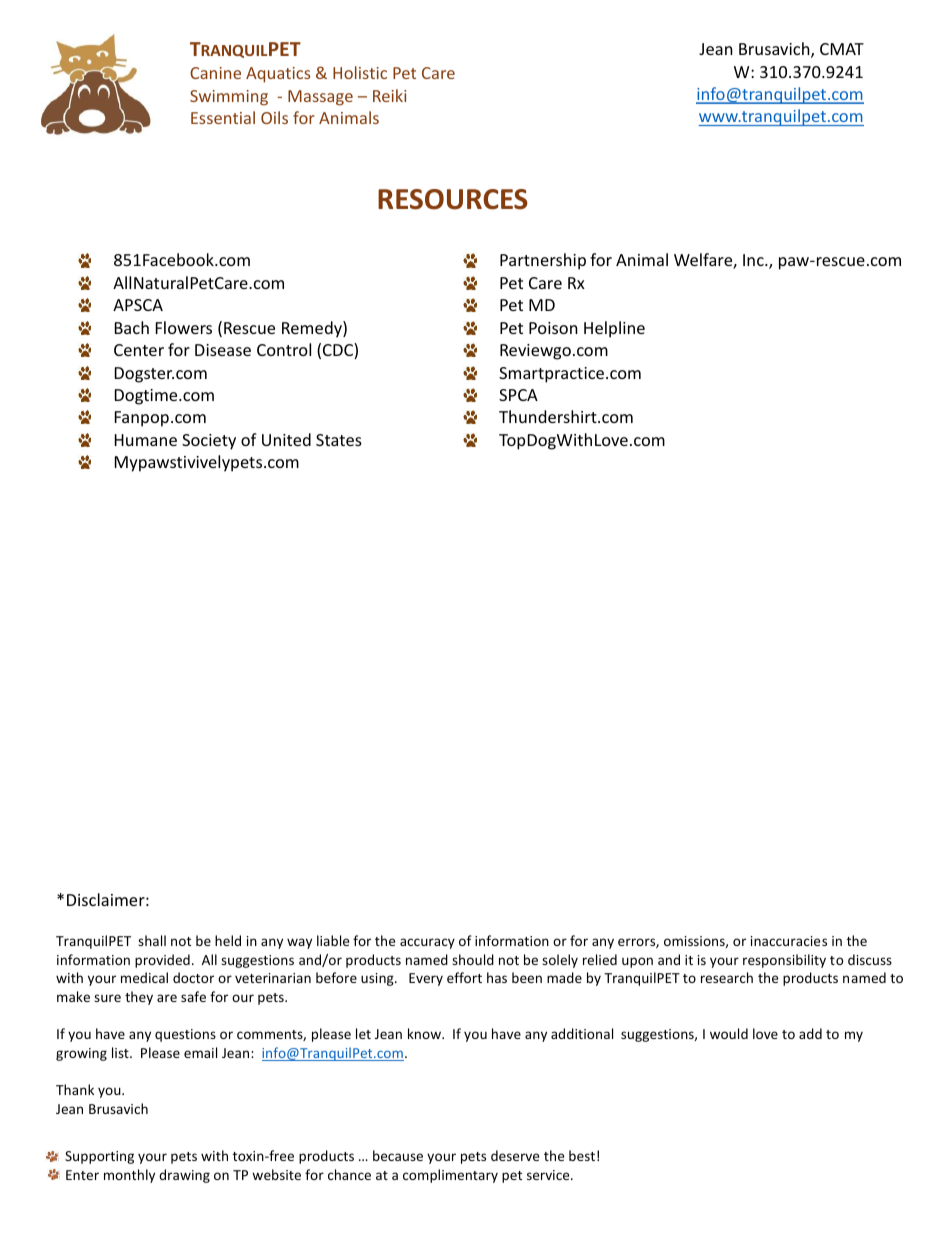 The width and height of the page is (952, 1233). I want to click on Reiki, so click(389, 95).
